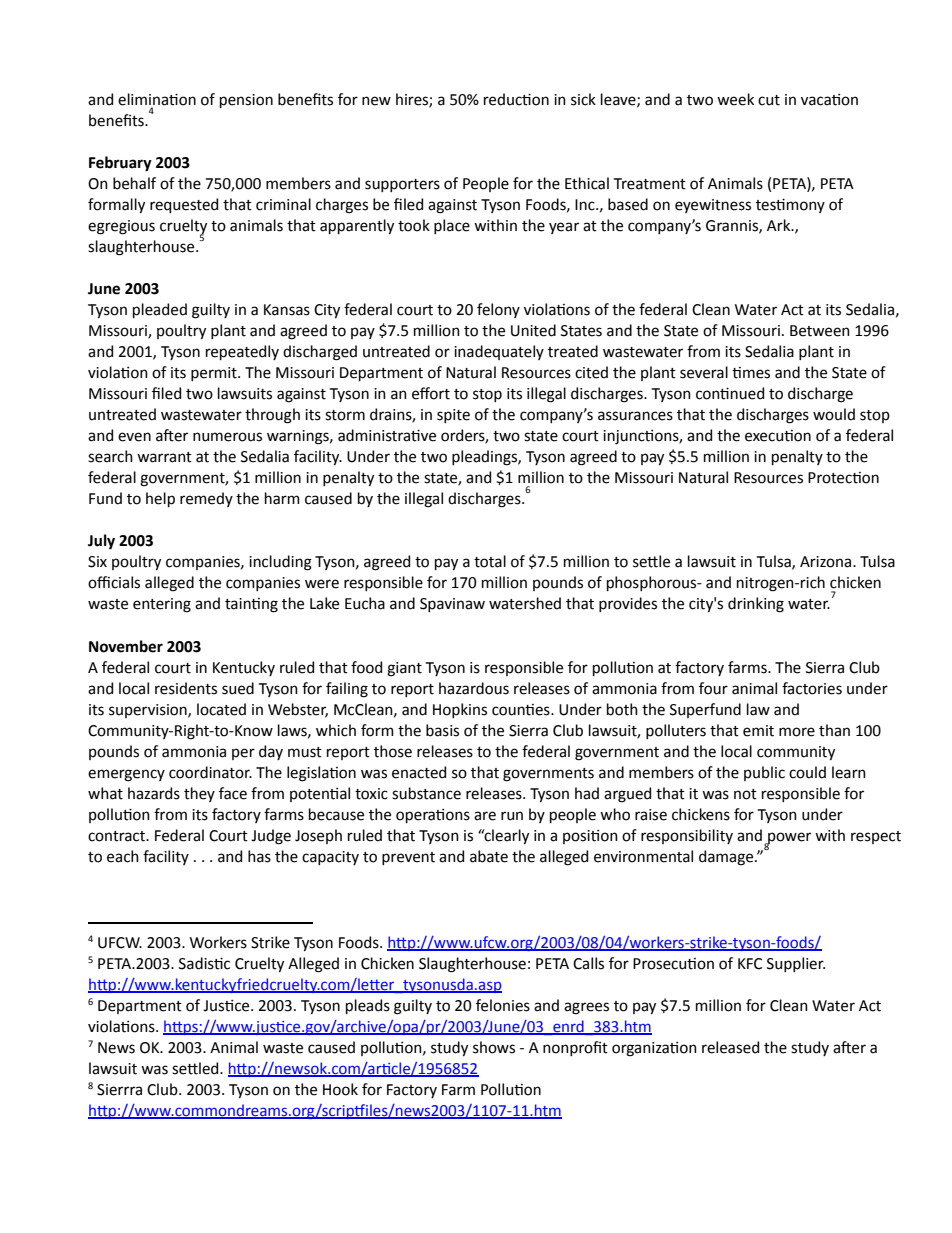  Describe the element at coordinates (490, 561) in the screenshot. I see `total` at that location.
